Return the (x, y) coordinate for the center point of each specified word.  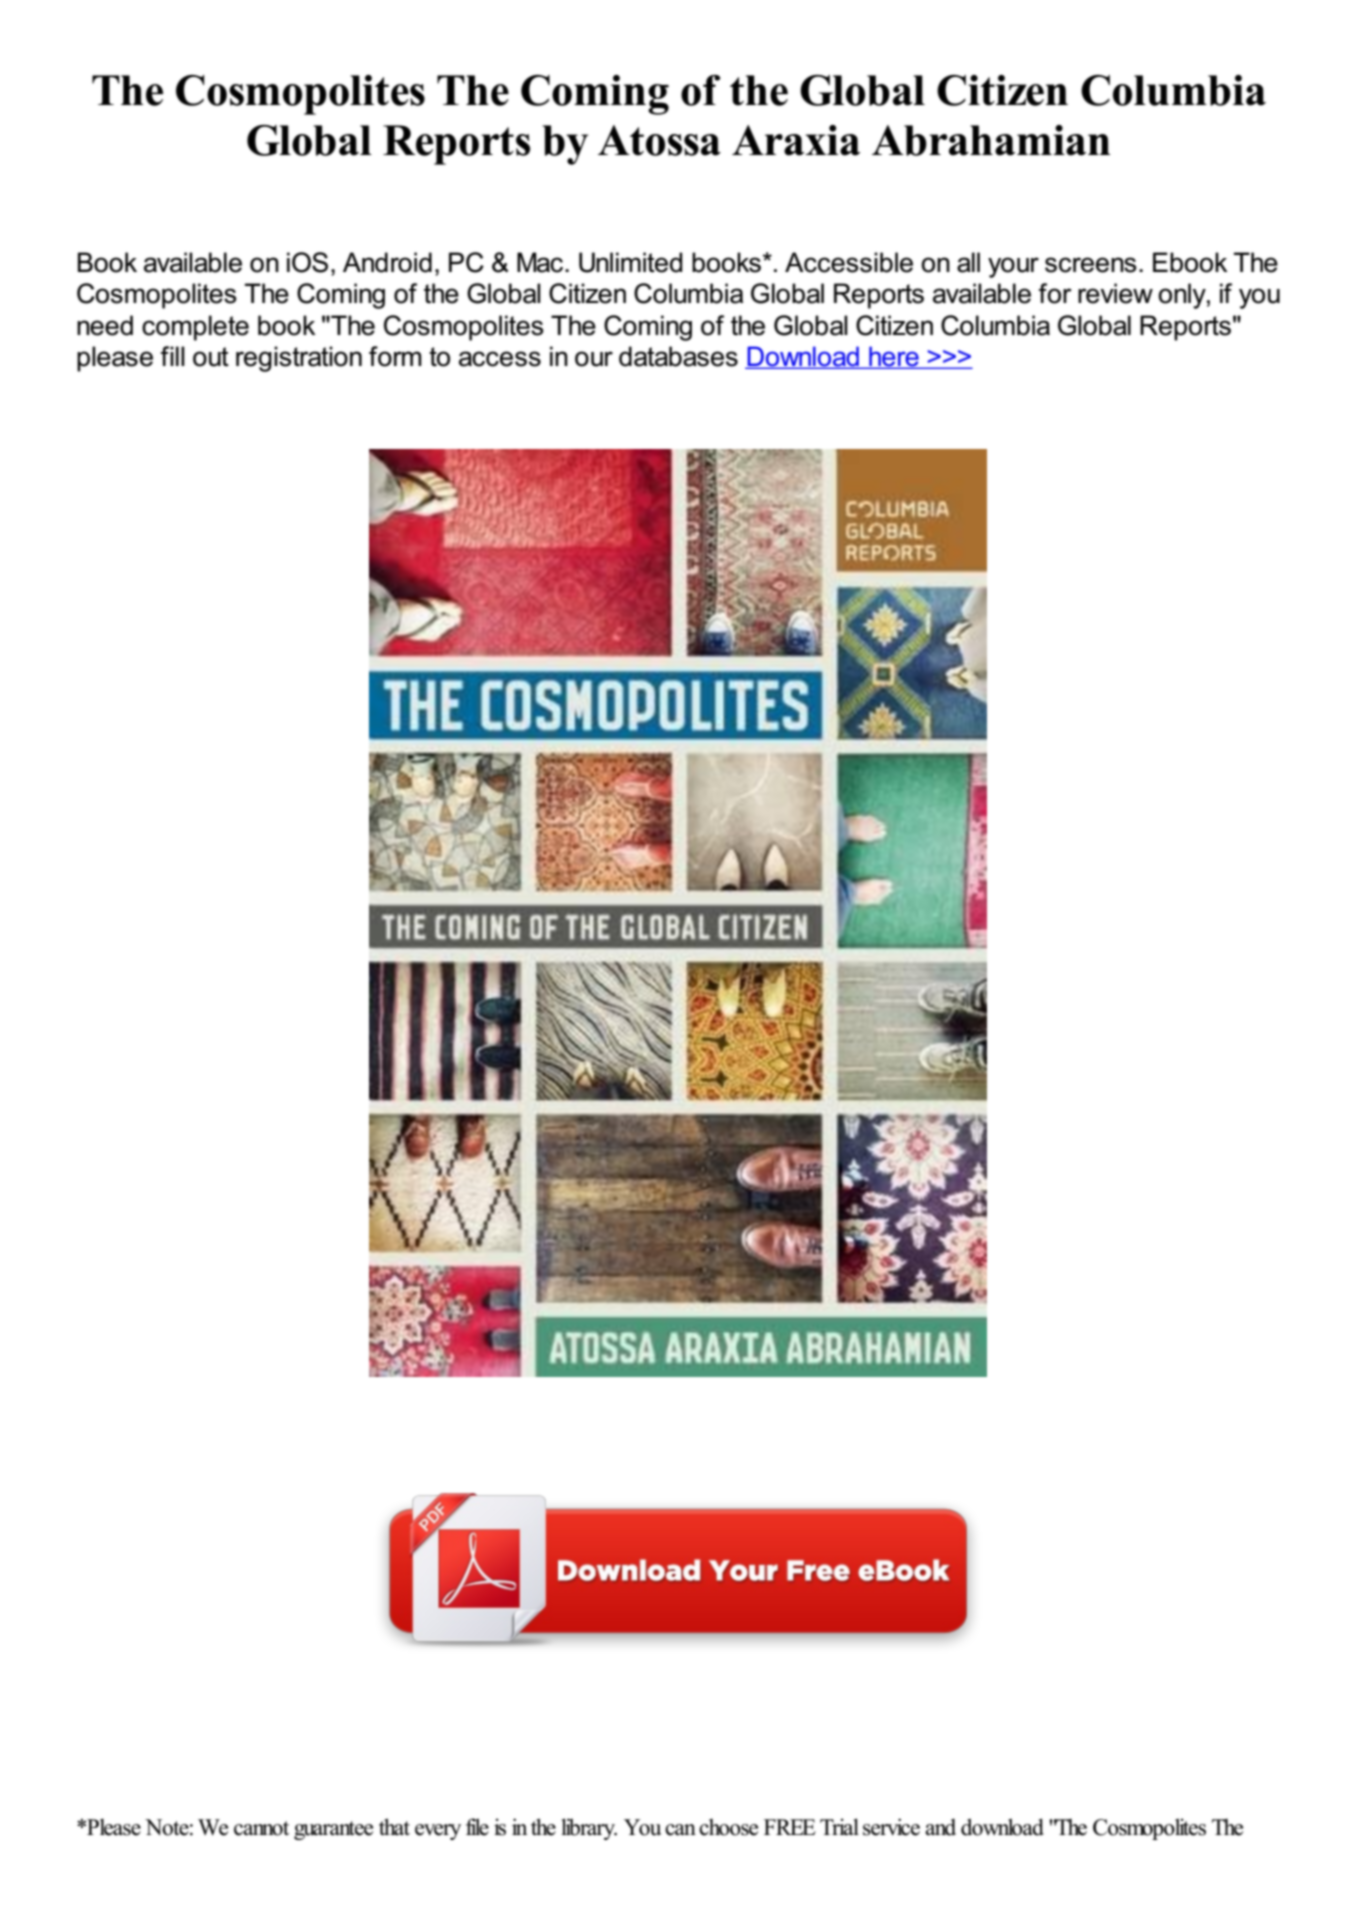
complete (195, 328)
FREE (790, 1827)
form (395, 356)
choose (728, 1827)
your (1013, 267)
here (894, 357)
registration (299, 359)
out (211, 357)
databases (678, 356)
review (1115, 293)
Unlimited (630, 262)
